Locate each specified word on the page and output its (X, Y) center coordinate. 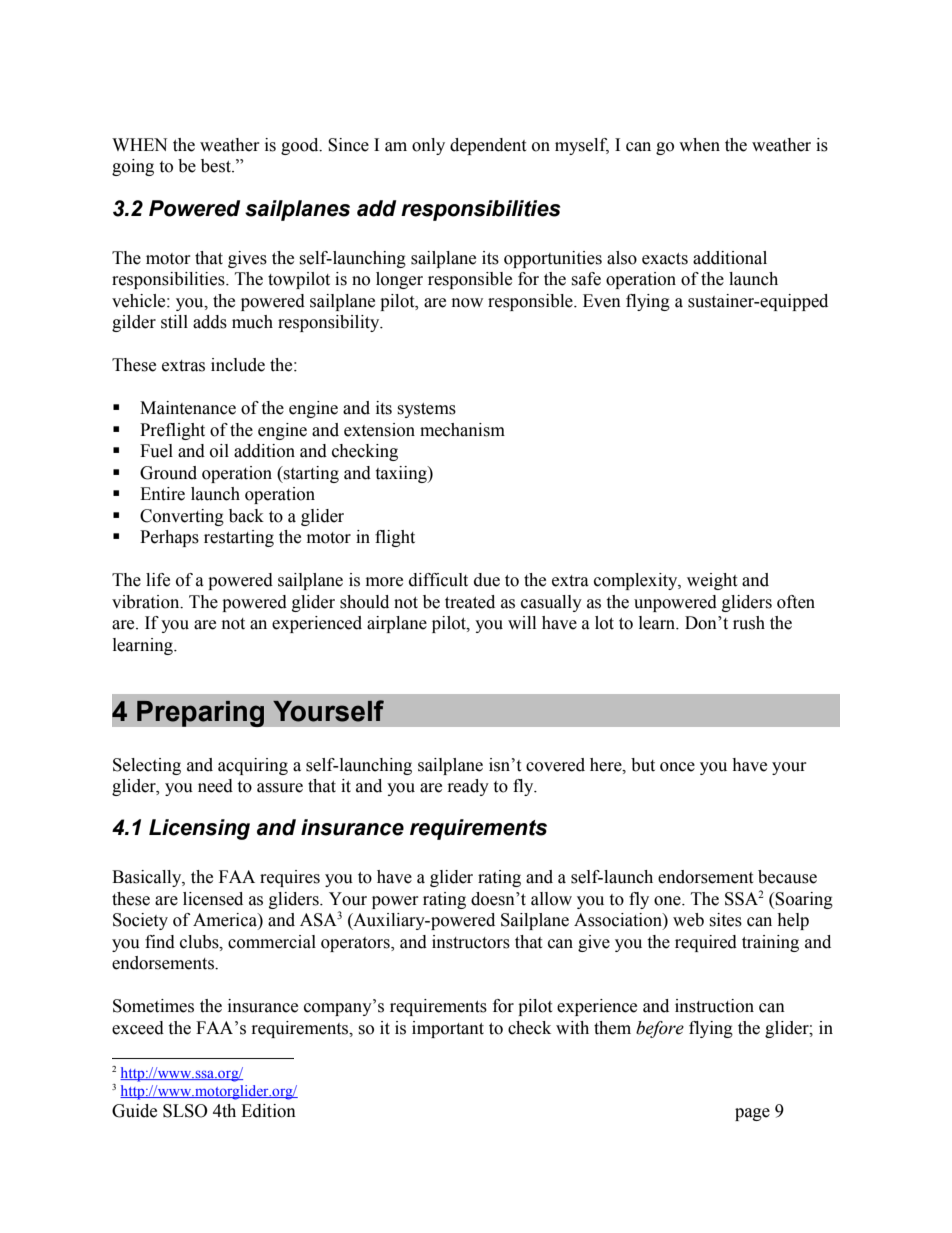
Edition (268, 1111)
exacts (665, 259)
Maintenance (188, 408)
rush (749, 623)
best (217, 166)
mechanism (462, 430)
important (448, 1029)
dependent (488, 146)
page (752, 1114)
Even (602, 301)
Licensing (199, 829)
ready (468, 787)
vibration (147, 602)
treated (470, 602)
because (787, 877)
